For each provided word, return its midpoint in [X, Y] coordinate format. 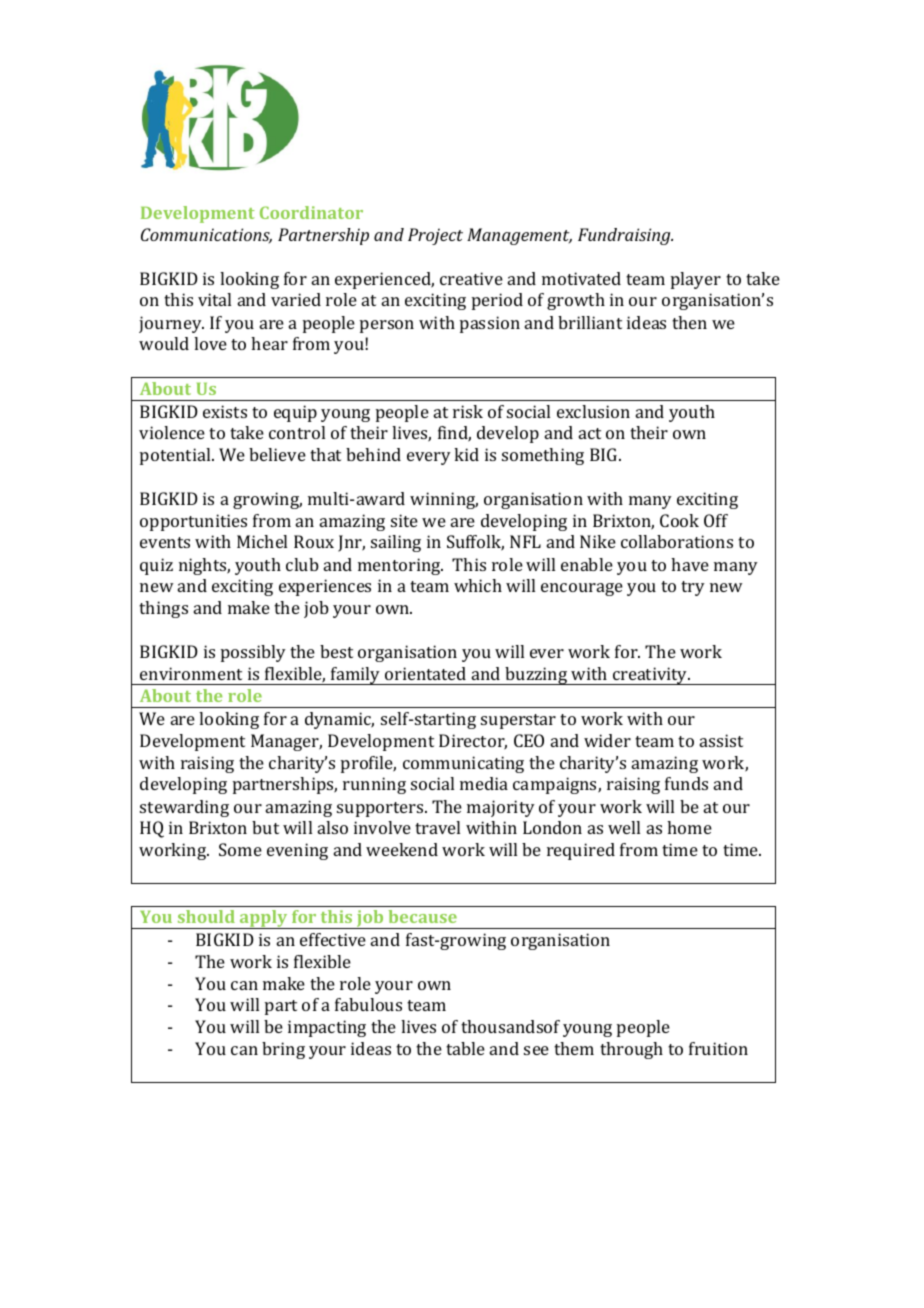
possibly [253, 653]
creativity [650, 676]
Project [435, 236]
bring [283, 1050]
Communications [206, 235]
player [696, 280]
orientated [425, 673]
